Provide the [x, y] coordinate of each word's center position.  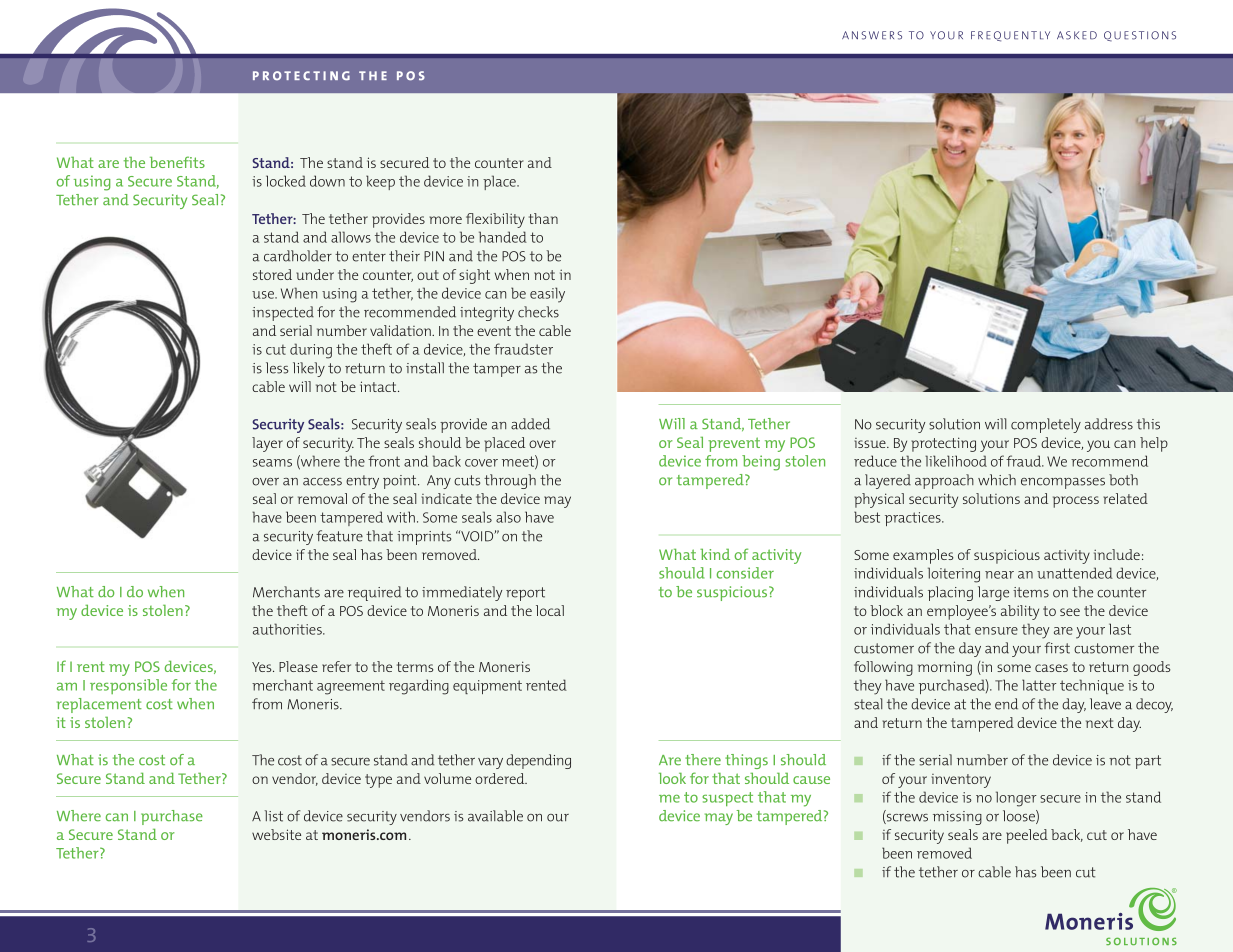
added [530, 424]
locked [286, 181]
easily [547, 295]
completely [1046, 425]
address [1109, 424]
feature [339, 536]
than [543, 218]
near [999, 575]
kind [715, 554]
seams [272, 463]
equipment [487, 687]
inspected [283, 313]
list [274, 816]
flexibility [495, 220]
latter [1039, 685]
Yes [263, 667]
